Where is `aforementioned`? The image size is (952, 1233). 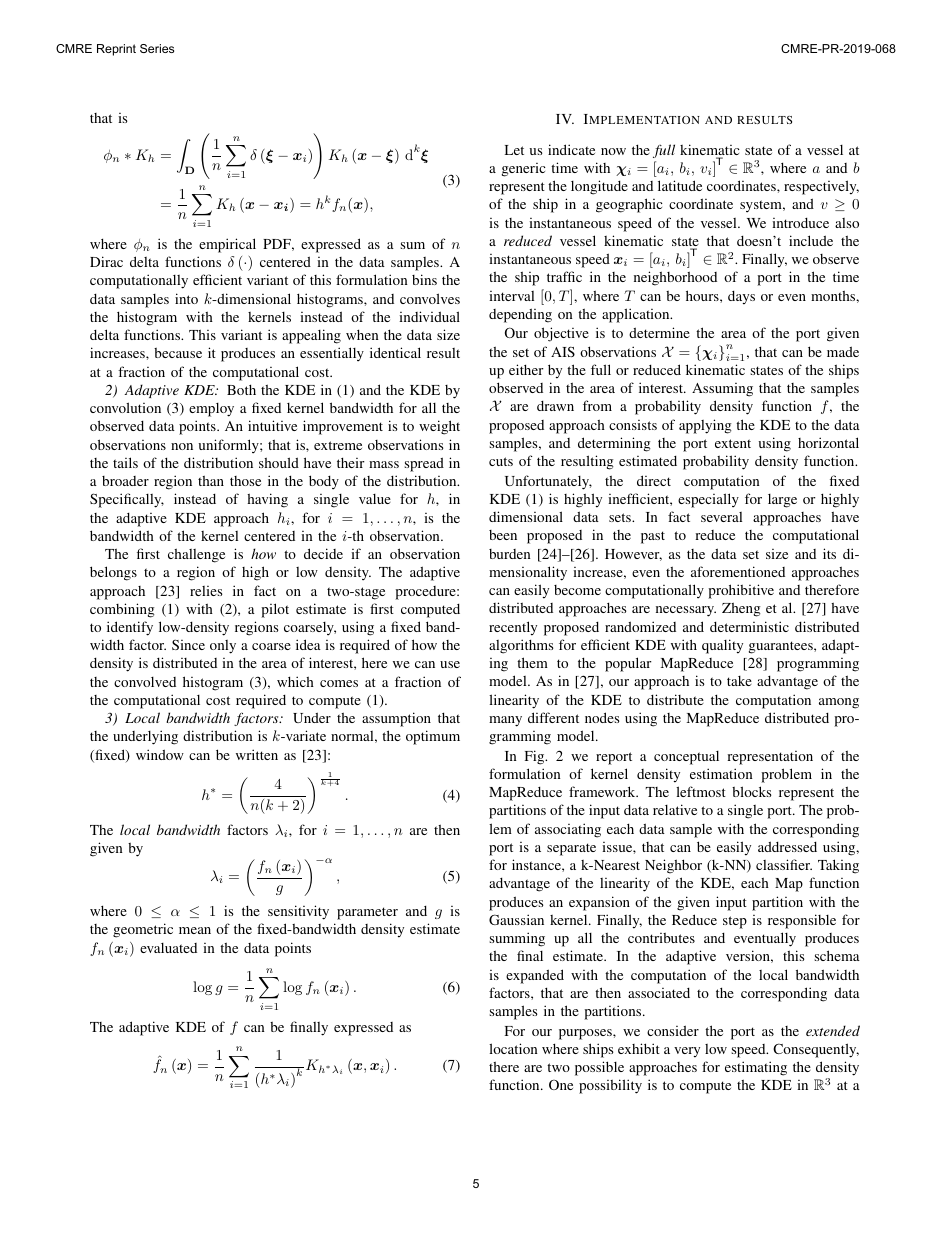
aforementioned is located at coordinates (738, 571).
